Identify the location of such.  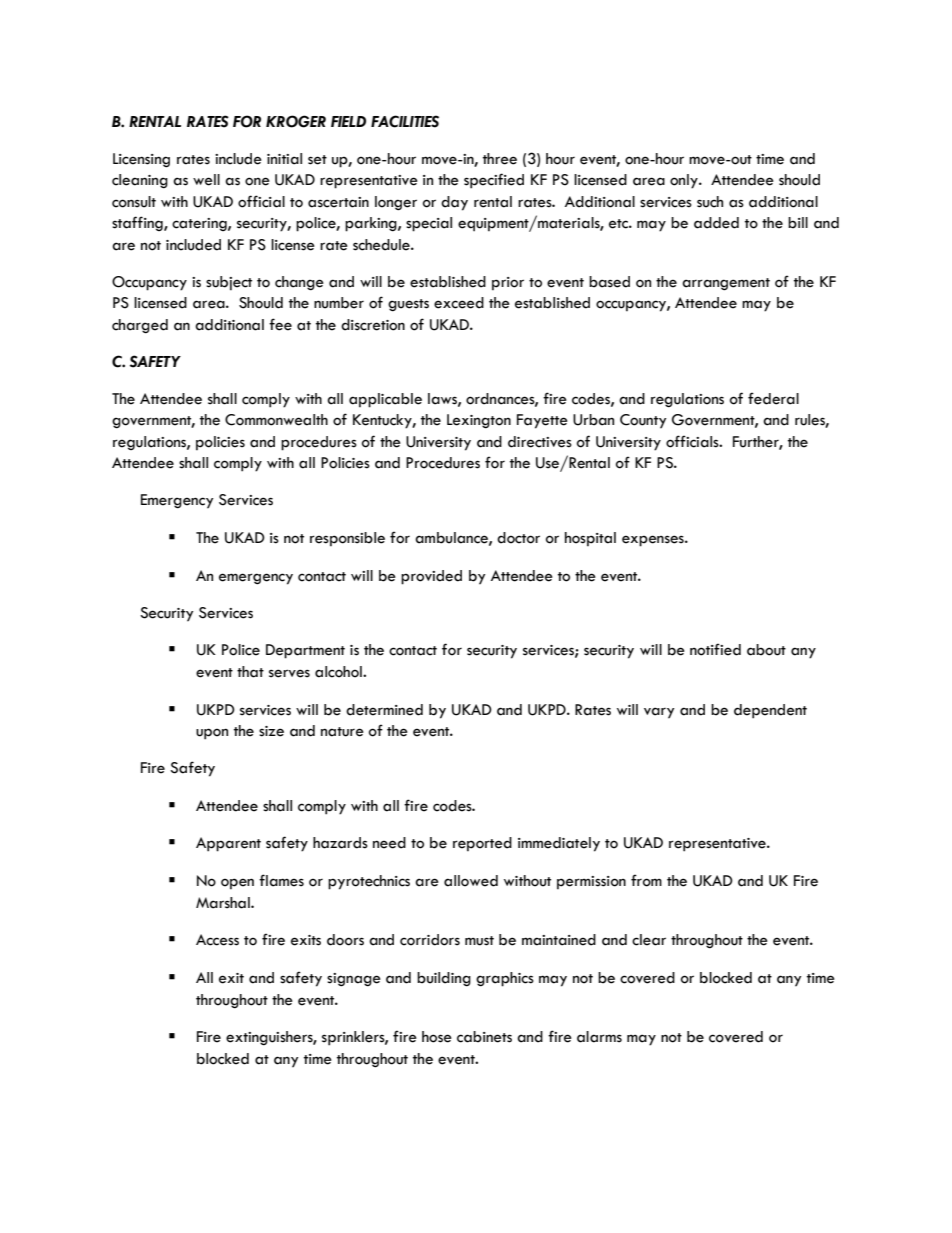
(710, 202).
